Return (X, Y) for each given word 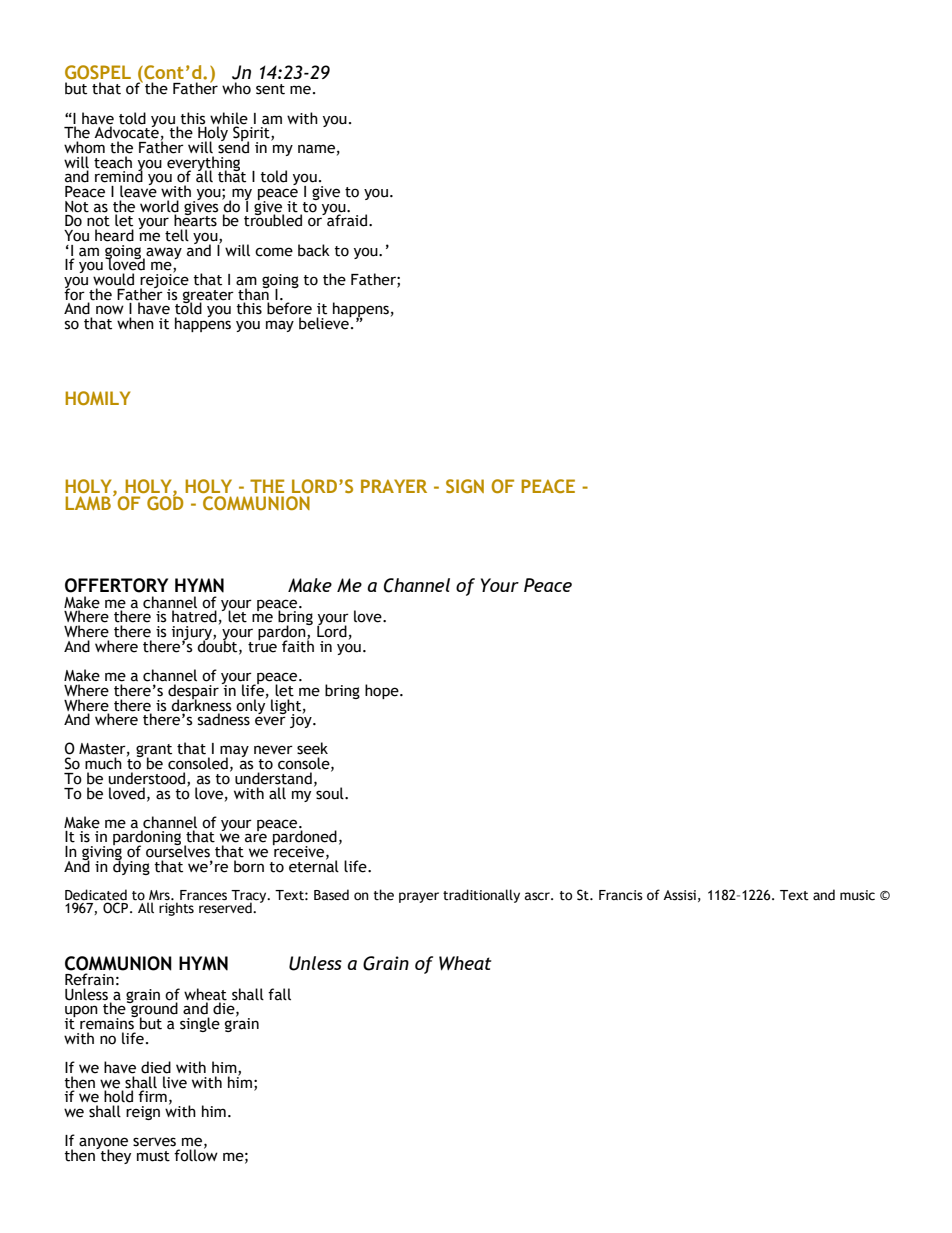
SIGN (465, 486)
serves (154, 1142)
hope (383, 691)
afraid (347, 219)
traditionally (481, 896)
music (857, 895)
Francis (621, 895)
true (262, 646)
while (229, 118)
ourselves (178, 850)
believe (325, 322)
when (135, 323)
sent (270, 89)
